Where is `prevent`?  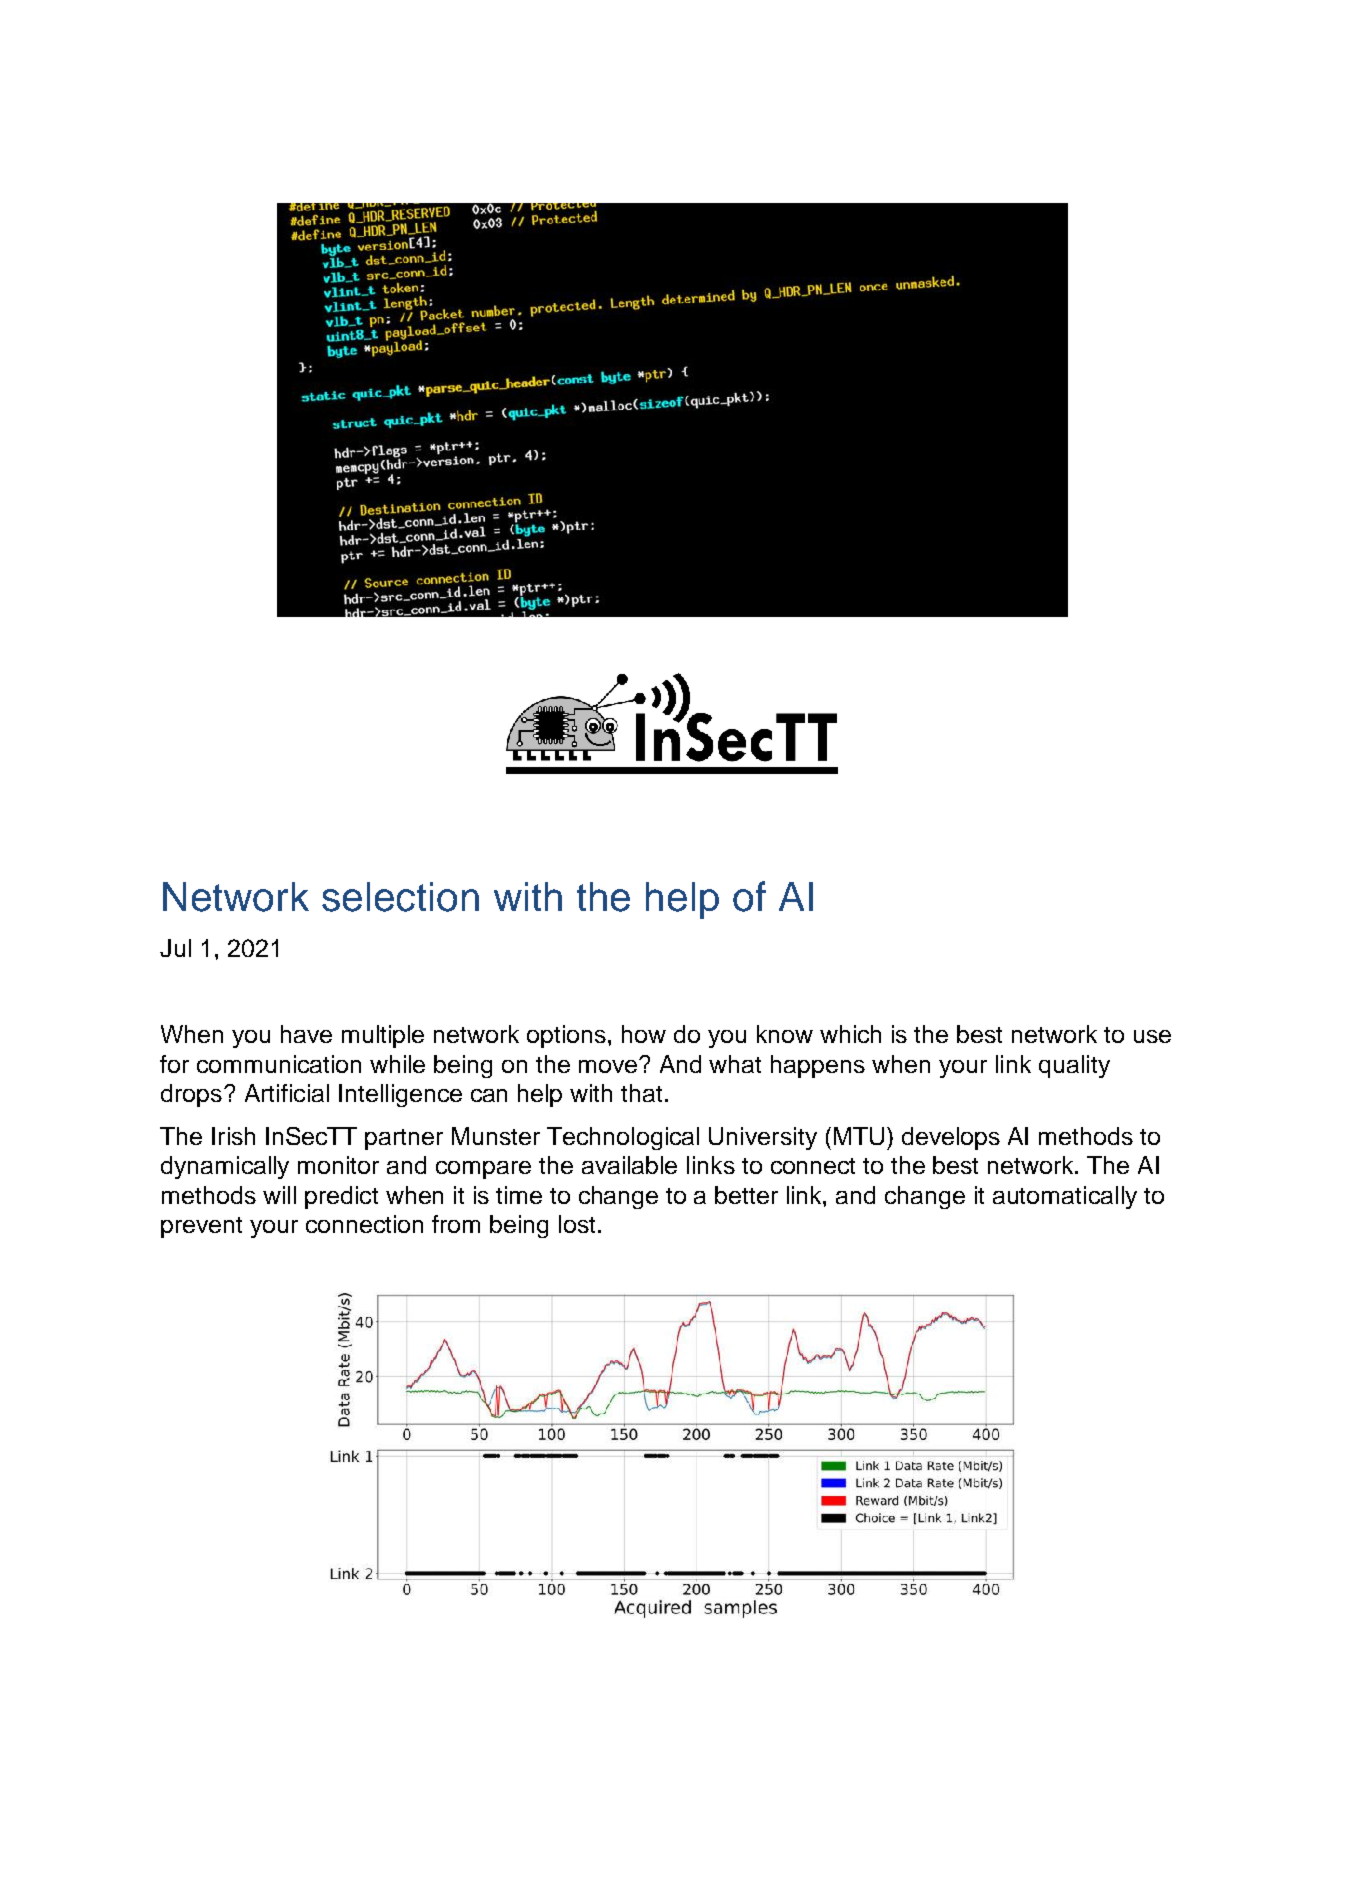
prevent is located at coordinates (201, 1227).
